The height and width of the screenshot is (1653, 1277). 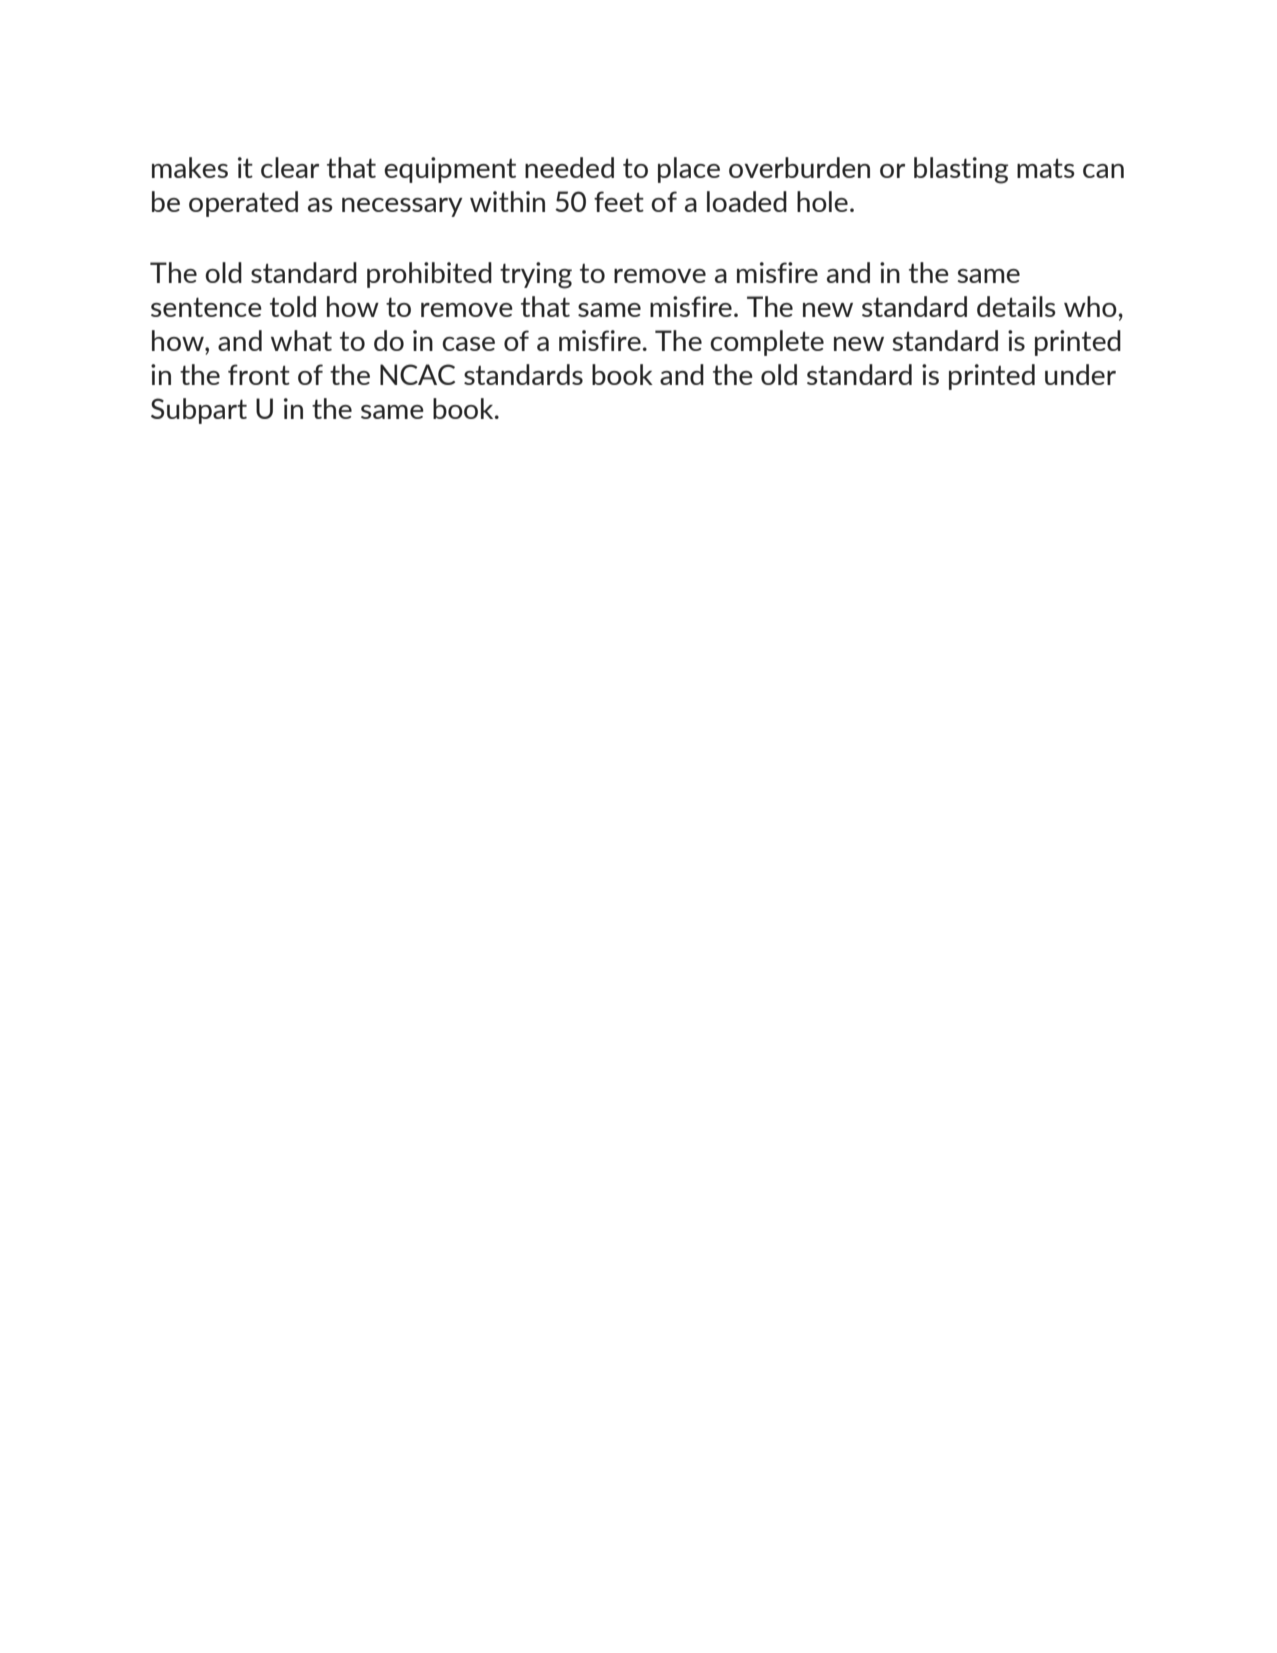 I want to click on front, so click(x=259, y=374).
